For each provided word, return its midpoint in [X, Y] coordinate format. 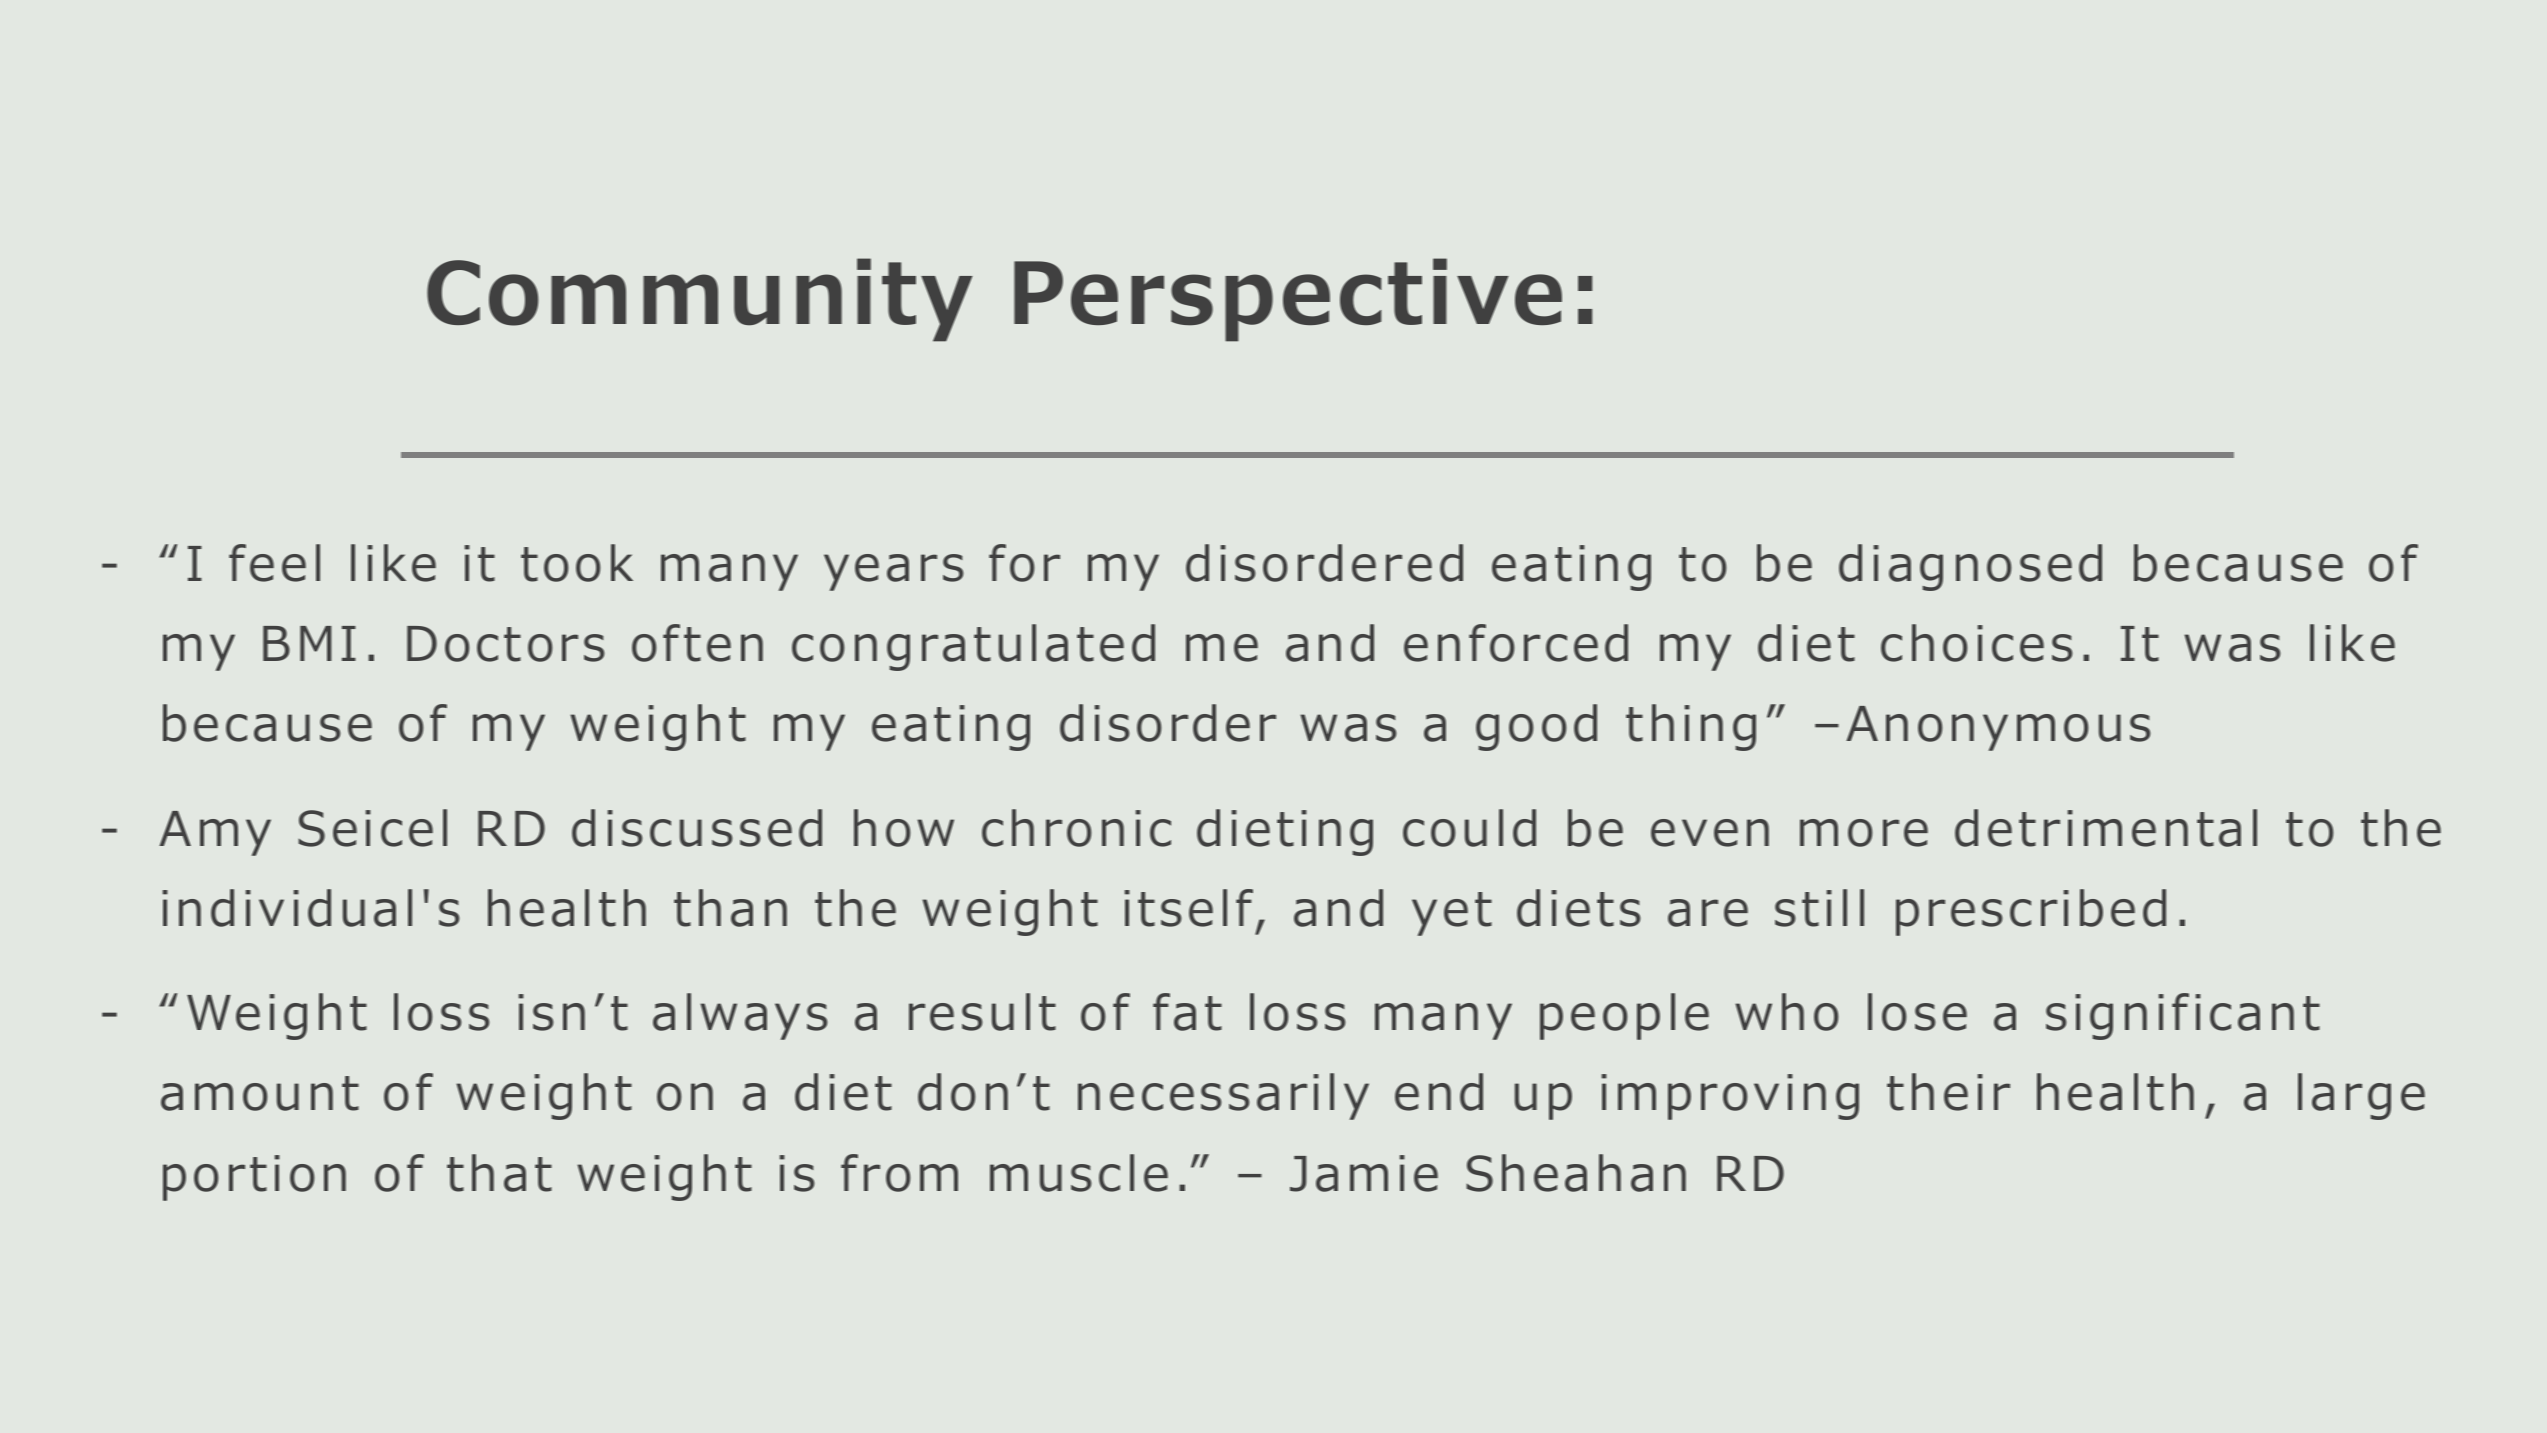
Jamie [1364, 1173]
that [499, 1173]
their [1948, 1092]
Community [700, 300]
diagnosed [1970, 567]
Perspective [1288, 300]
